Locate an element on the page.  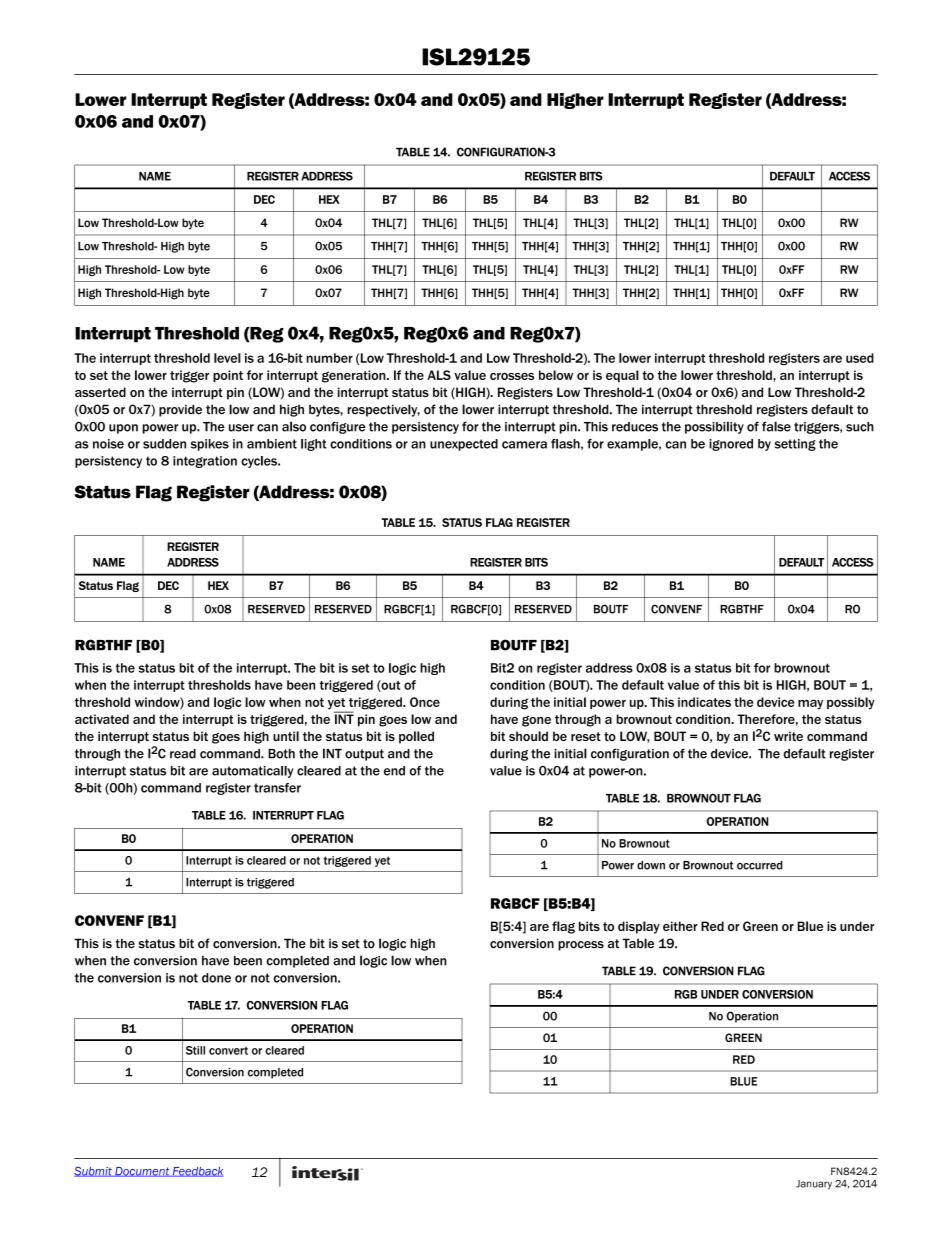
process is located at coordinates (581, 946).
